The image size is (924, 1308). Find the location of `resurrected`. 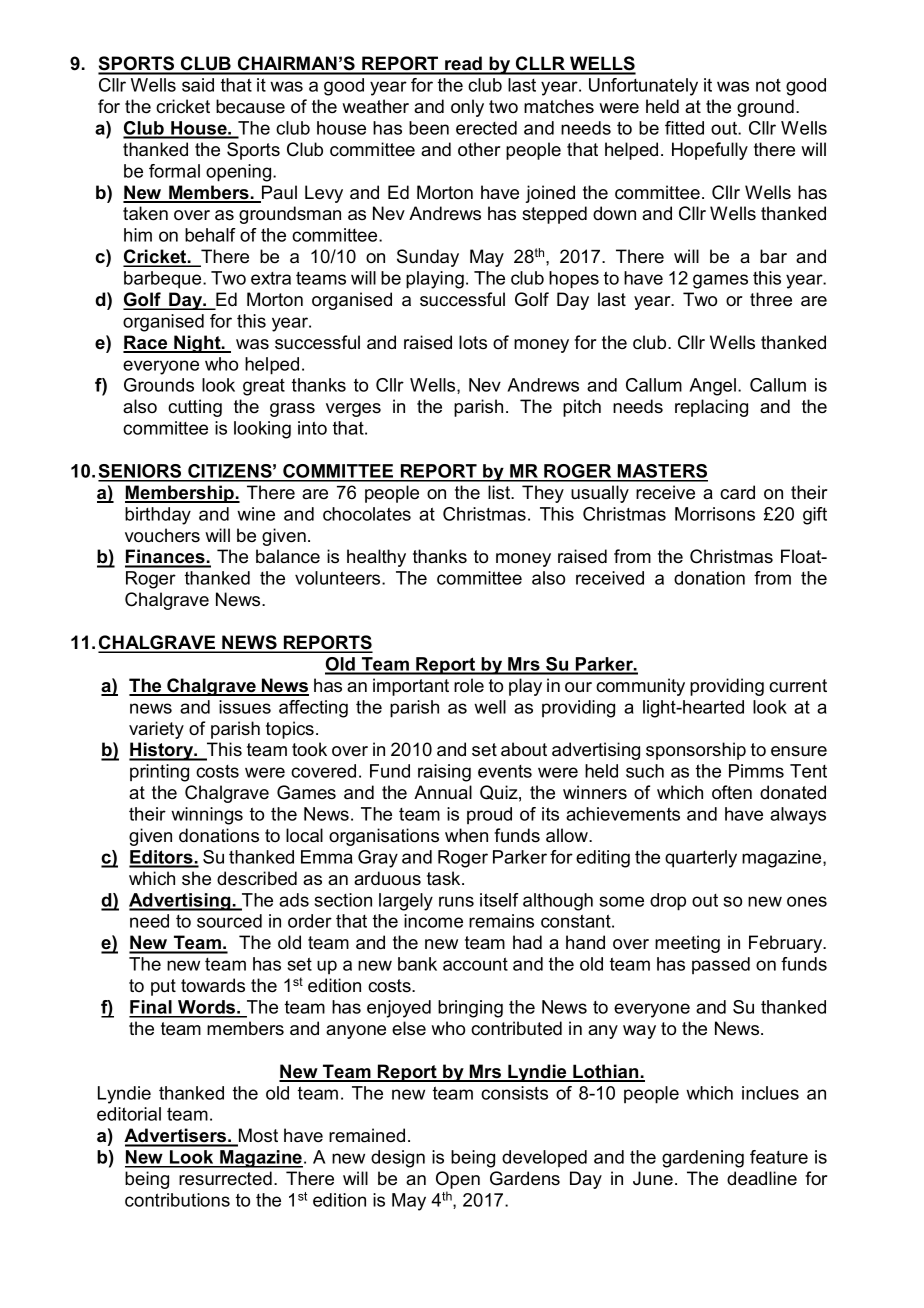

resurrected is located at coordinates (225, 1178).
